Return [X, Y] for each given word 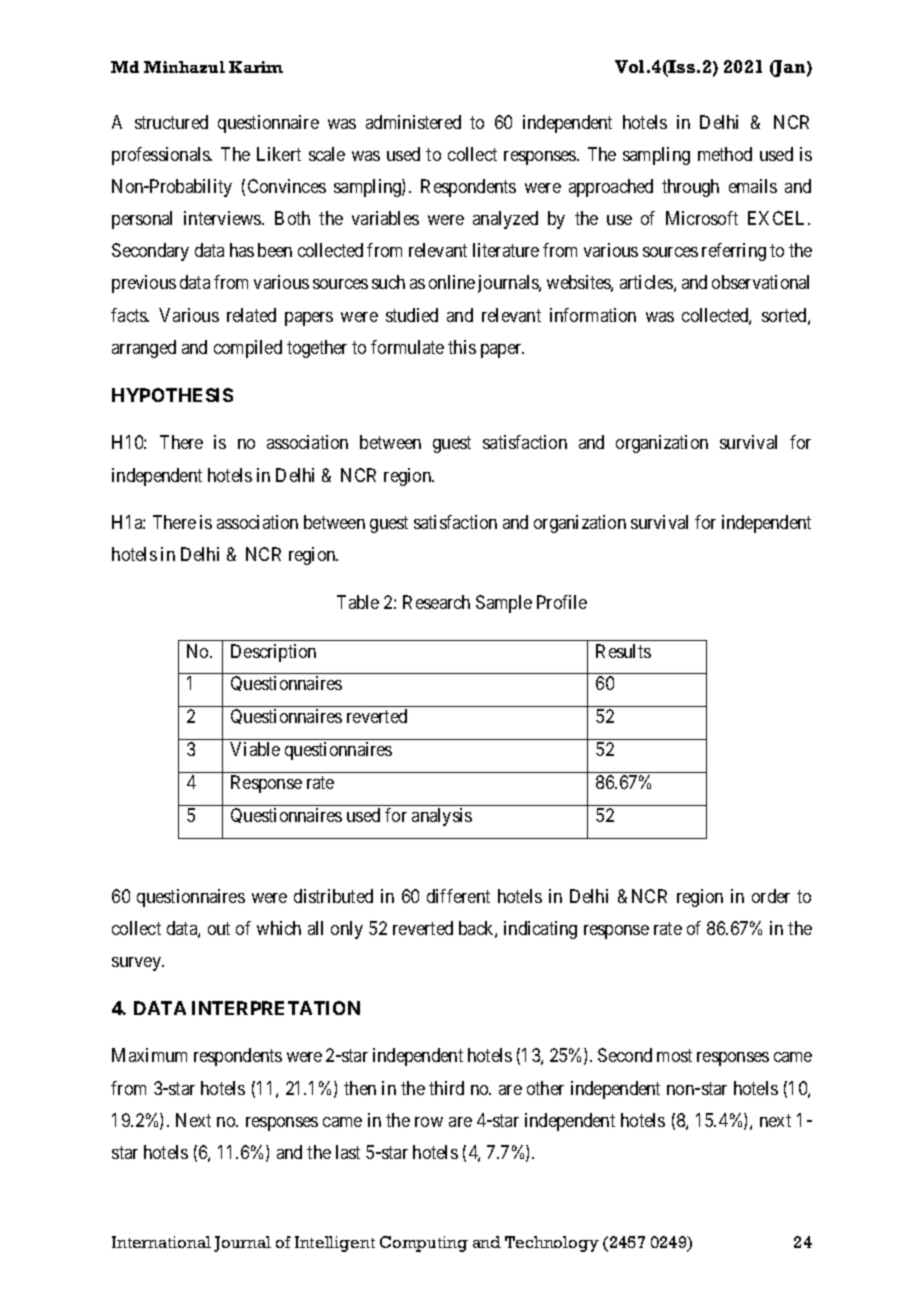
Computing [424, 1244]
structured [171, 122]
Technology [552, 1244]
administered [413, 122]
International [161, 1242]
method [725, 154]
